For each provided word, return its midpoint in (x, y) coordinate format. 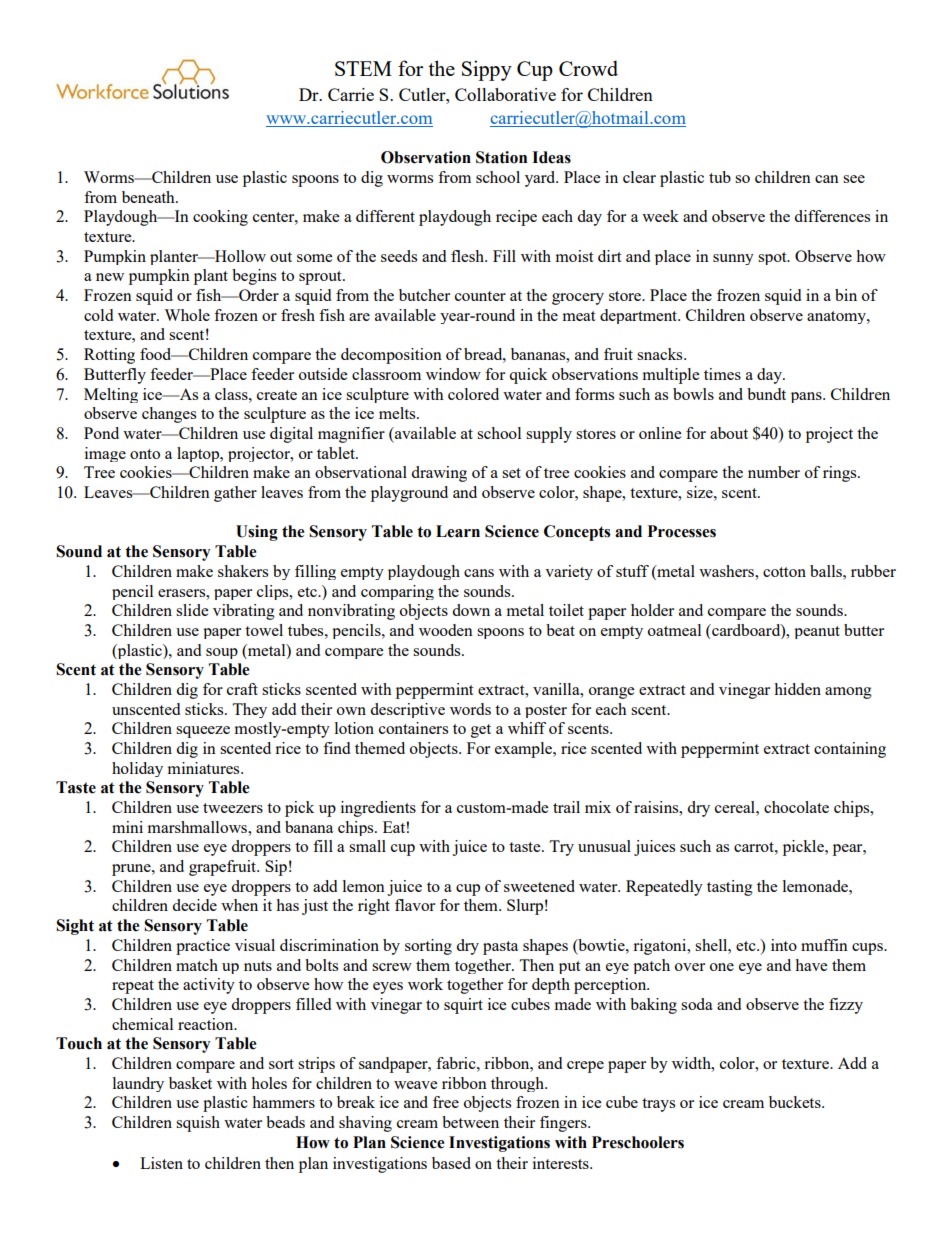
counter (480, 296)
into (784, 945)
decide (194, 905)
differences (832, 216)
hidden (797, 689)
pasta (500, 948)
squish (198, 1124)
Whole (187, 315)
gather (235, 494)
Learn (458, 531)
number (774, 472)
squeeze (203, 732)
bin (846, 295)
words (470, 709)
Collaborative (505, 94)
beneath (149, 197)
